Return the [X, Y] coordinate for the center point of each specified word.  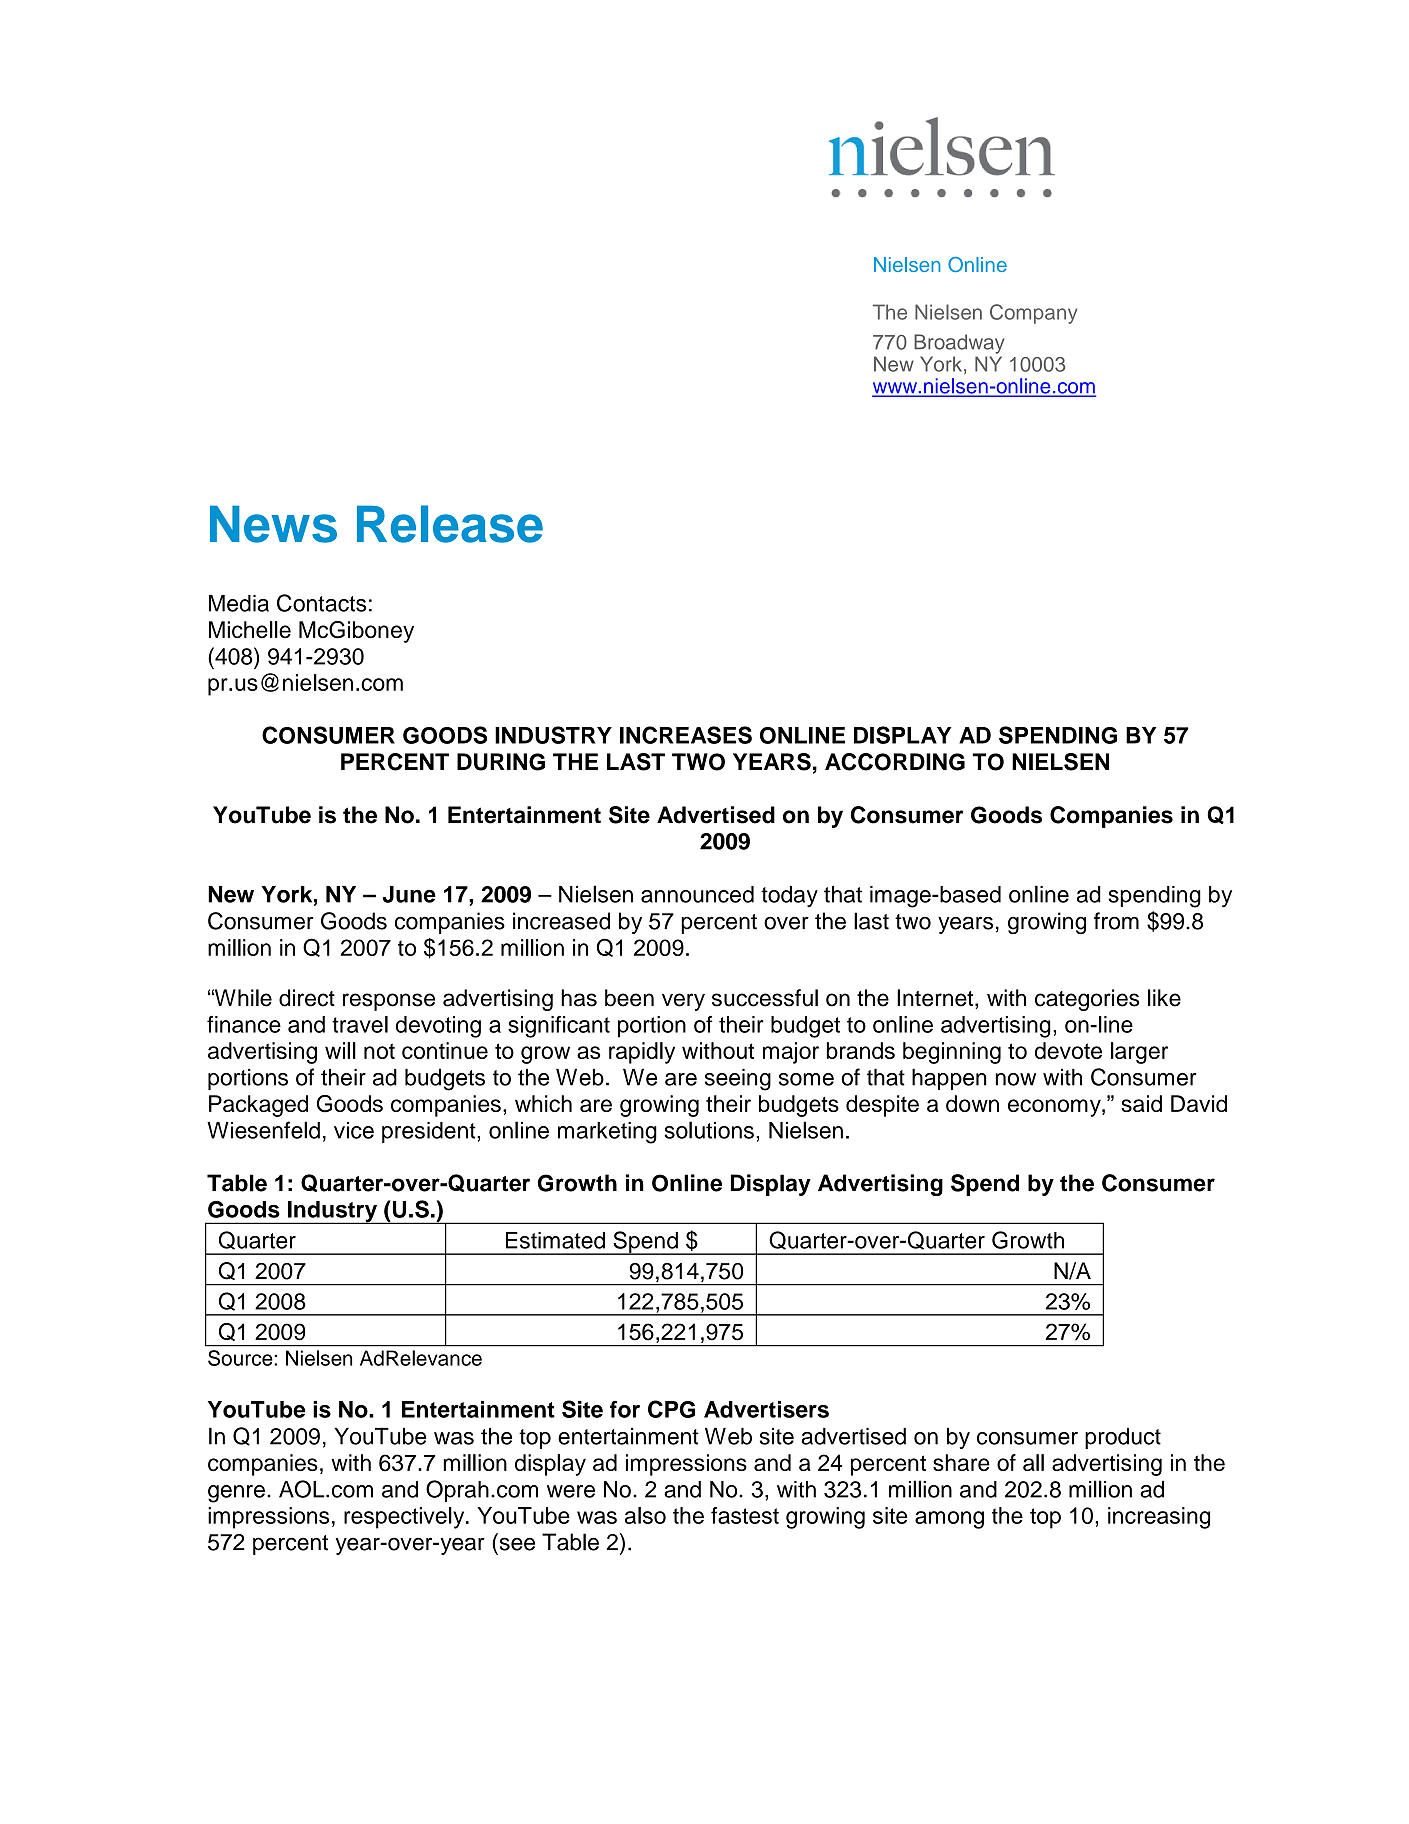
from [1116, 921]
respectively [405, 1518]
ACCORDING [895, 762]
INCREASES [686, 735]
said [1141, 1103]
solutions [709, 1130]
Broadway [959, 344]
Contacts [321, 603]
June [409, 894]
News [273, 524]
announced [697, 894]
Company [1033, 314]
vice [354, 1130]
